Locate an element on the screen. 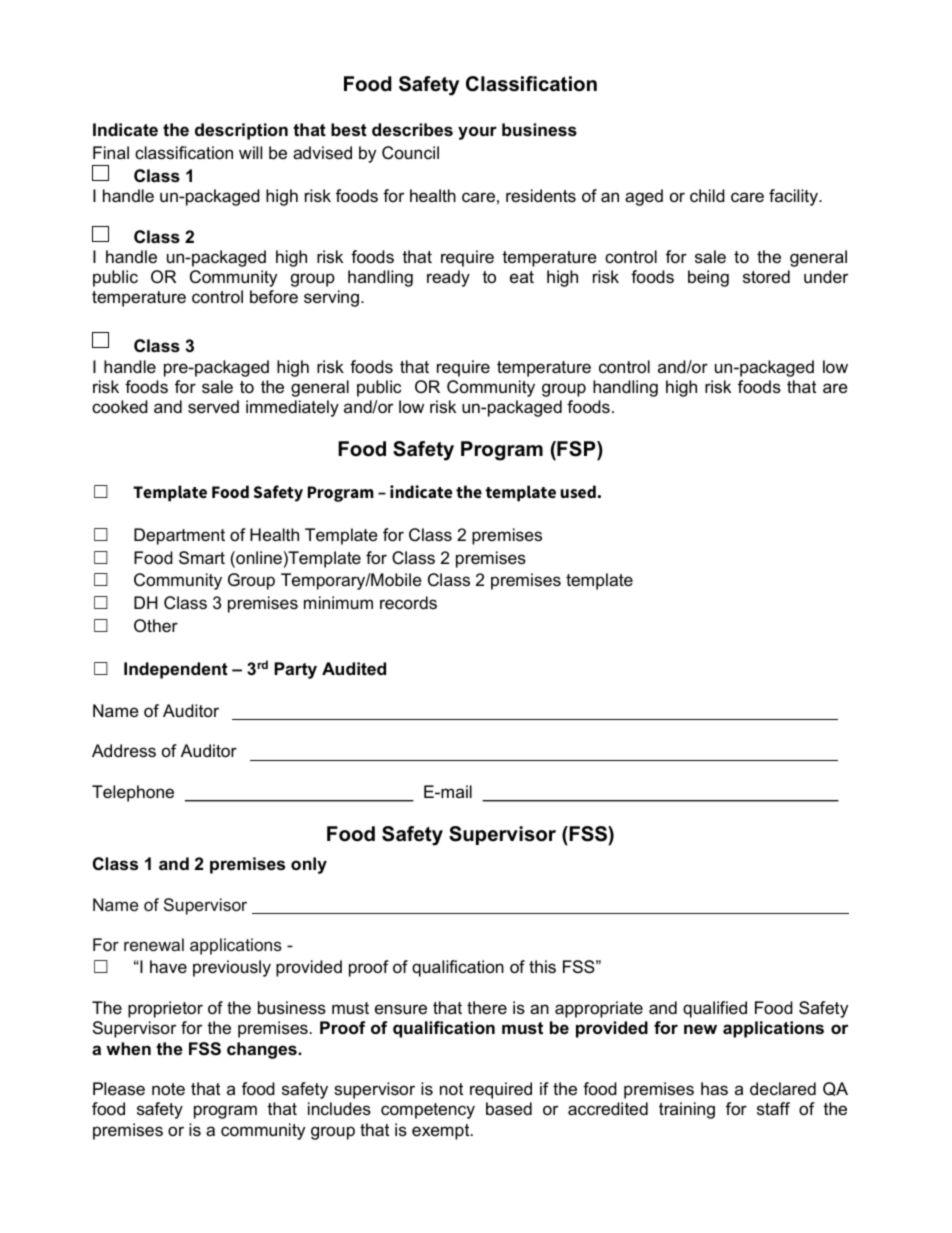 The image size is (952, 1233). will is located at coordinates (250, 152).
